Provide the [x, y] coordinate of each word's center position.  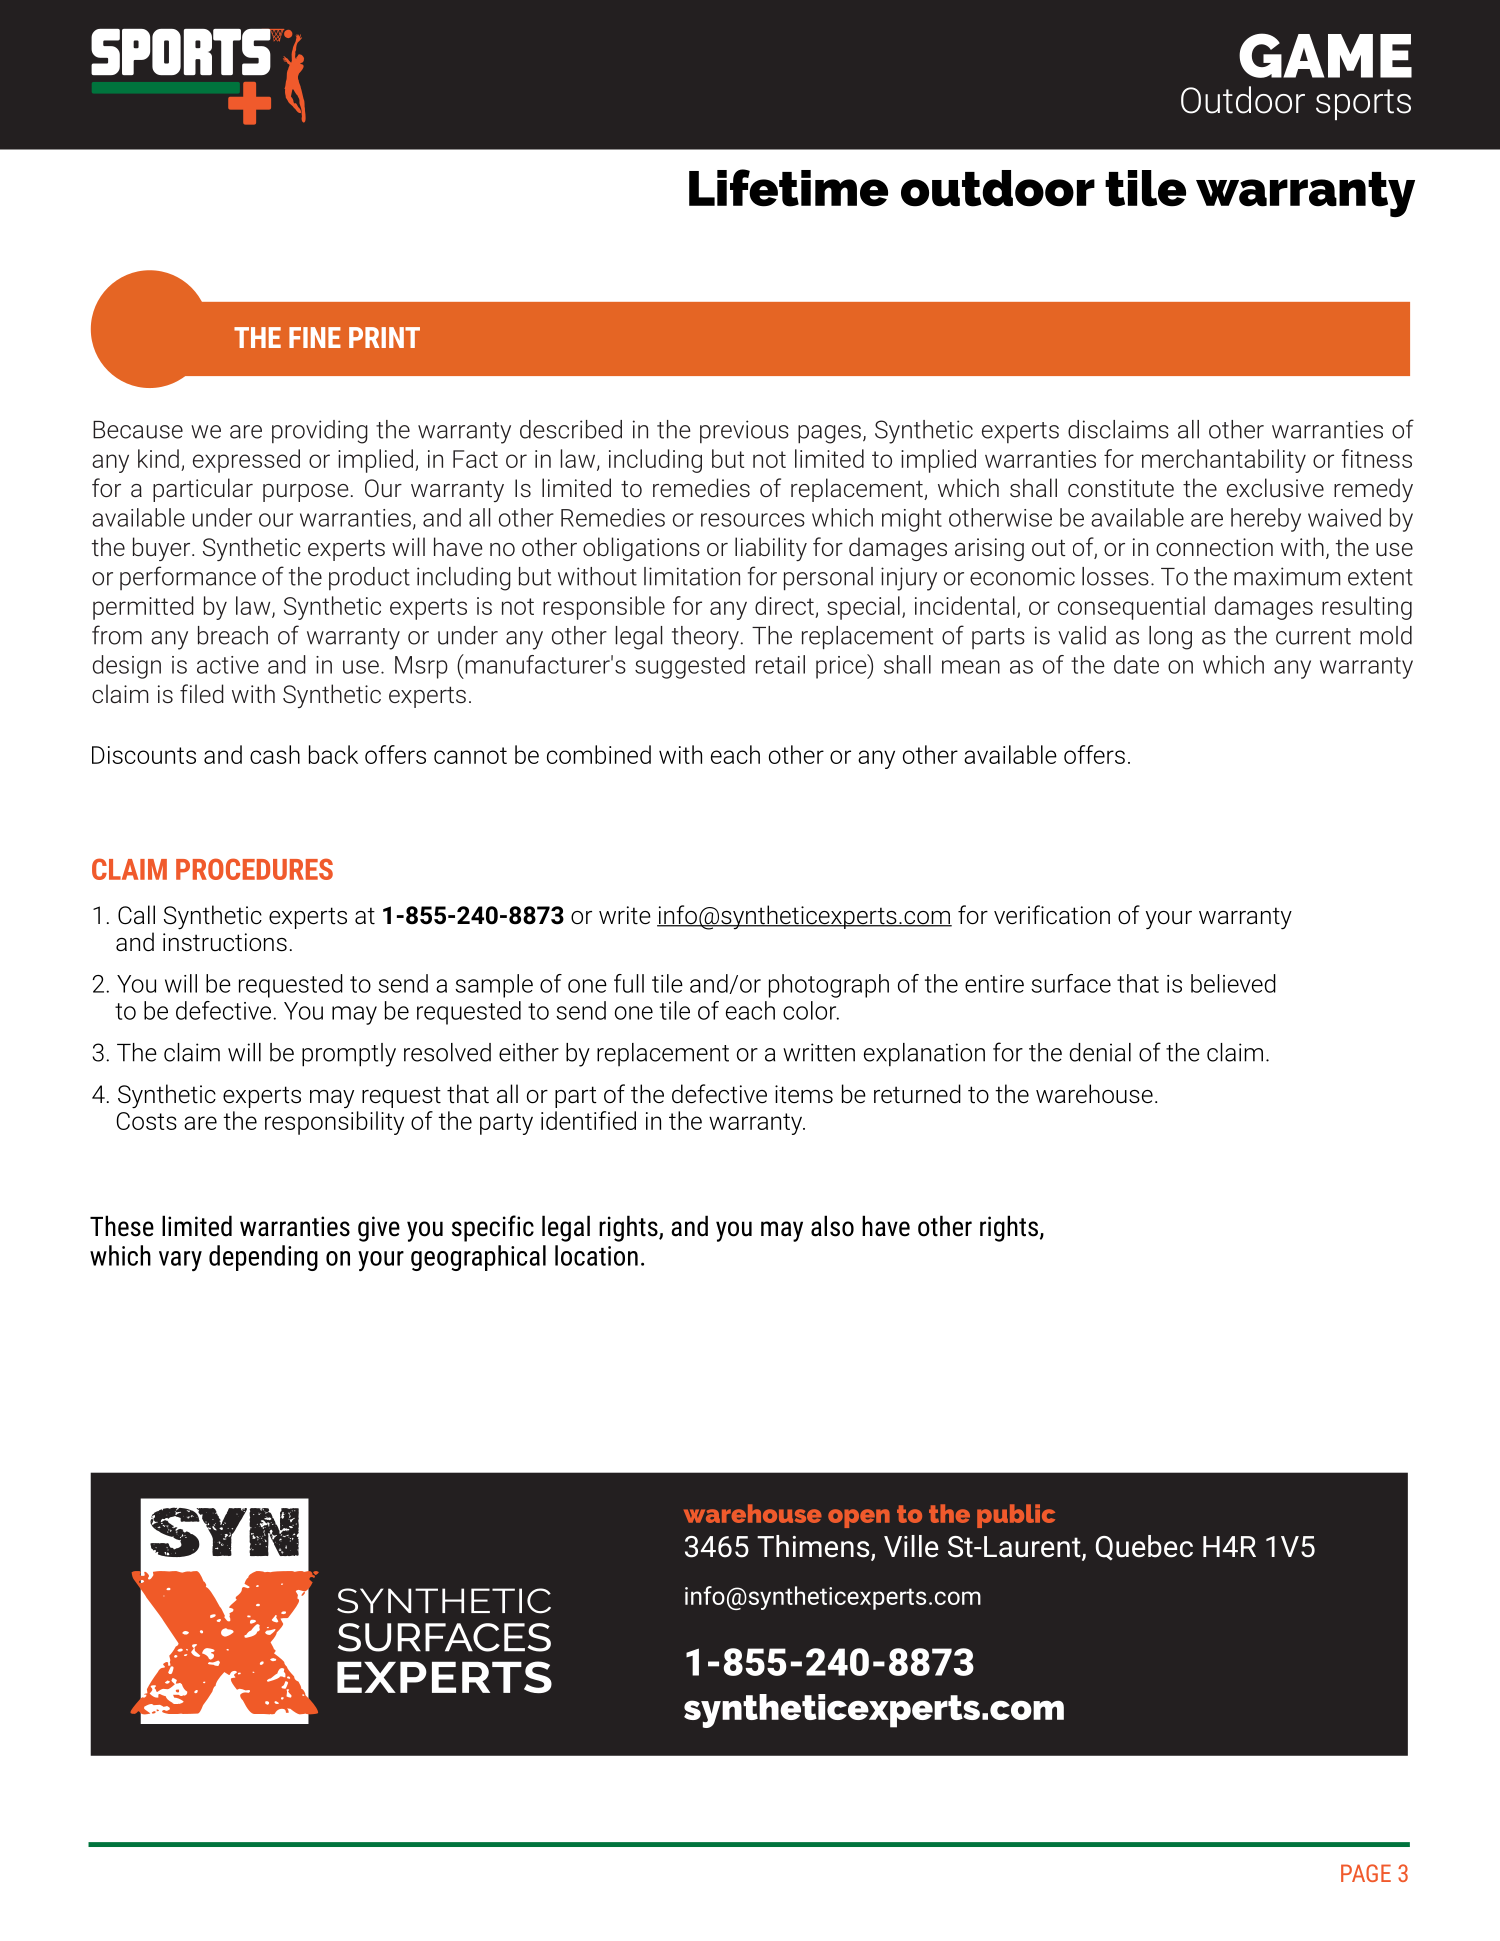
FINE [315, 337]
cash [275, 754]
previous [744, 431]
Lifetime [788, 188]
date [1136, 664]
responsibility [334, 1123]
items [804, 1094]
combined [599, 754]
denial [1100, 1052]
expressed [246, 461]
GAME [1325, 55]
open [859, 1518]
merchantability [1224, 461]
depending [263, 1258]
